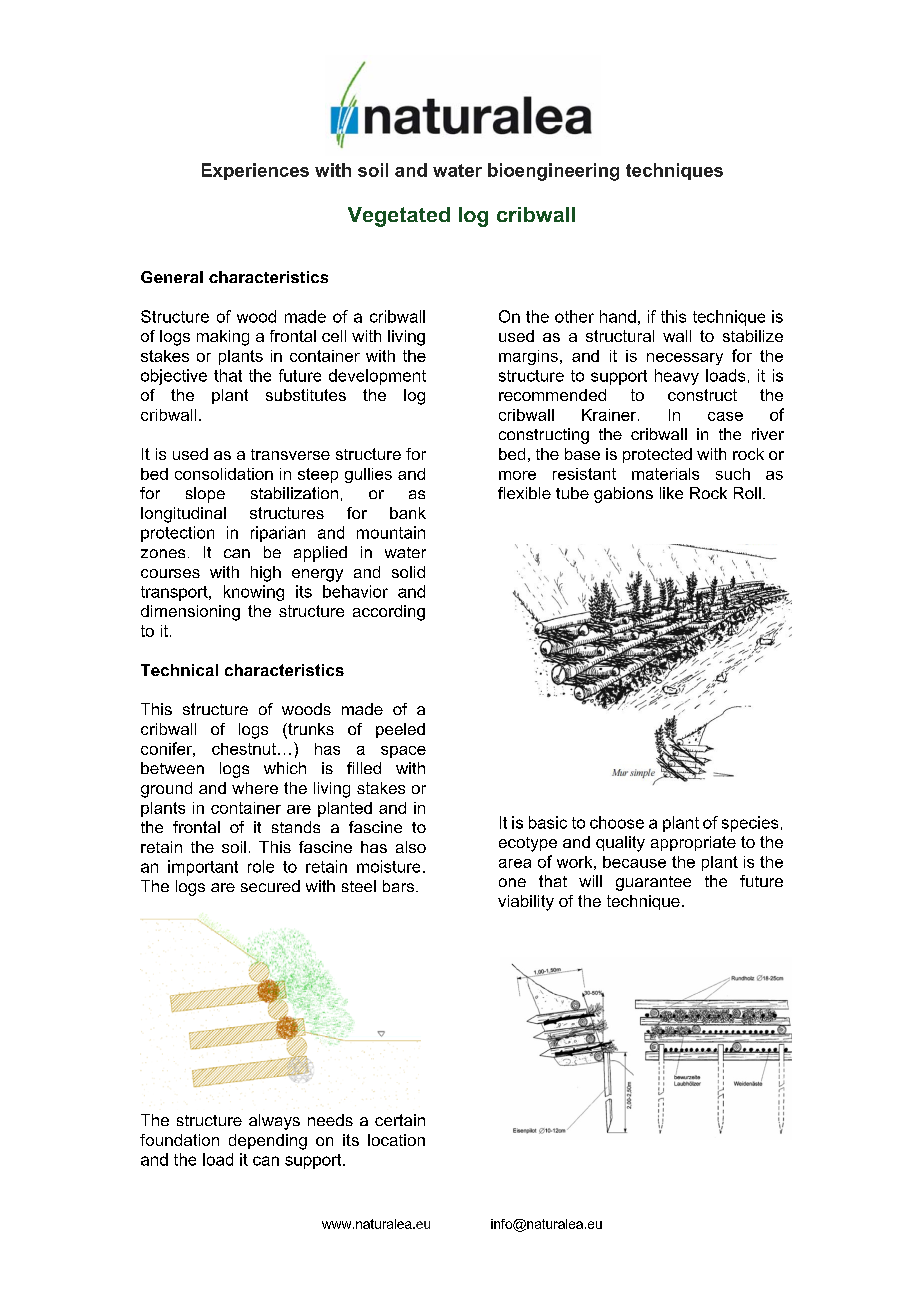 Image resolution: width=924 pixels, height=1308 pixels. Describe the element at coordinates (671, 493) in the screenshot. I see `like` at that location.
